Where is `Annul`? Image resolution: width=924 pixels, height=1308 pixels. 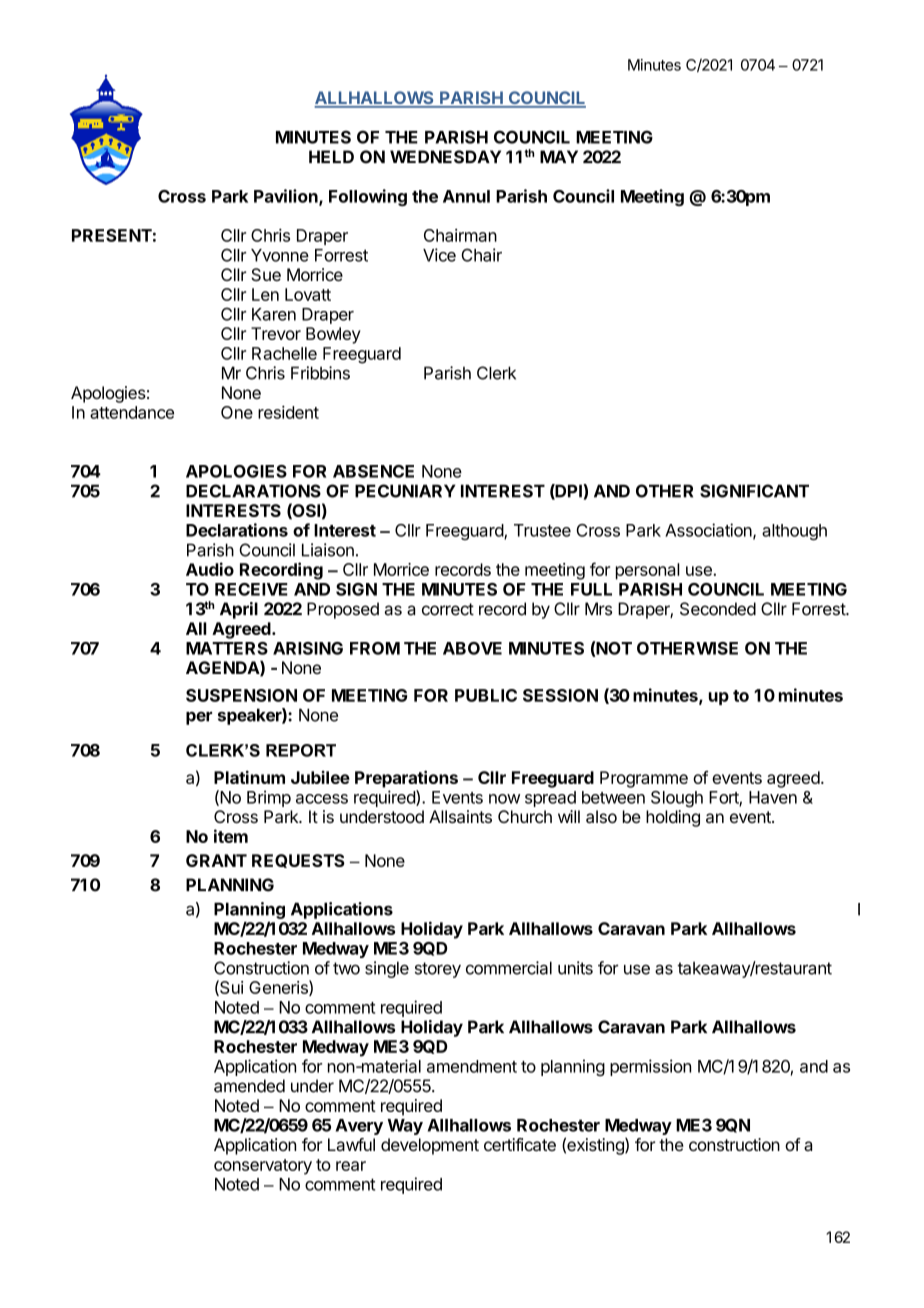 Annul is located at coordinates (466, 196).
